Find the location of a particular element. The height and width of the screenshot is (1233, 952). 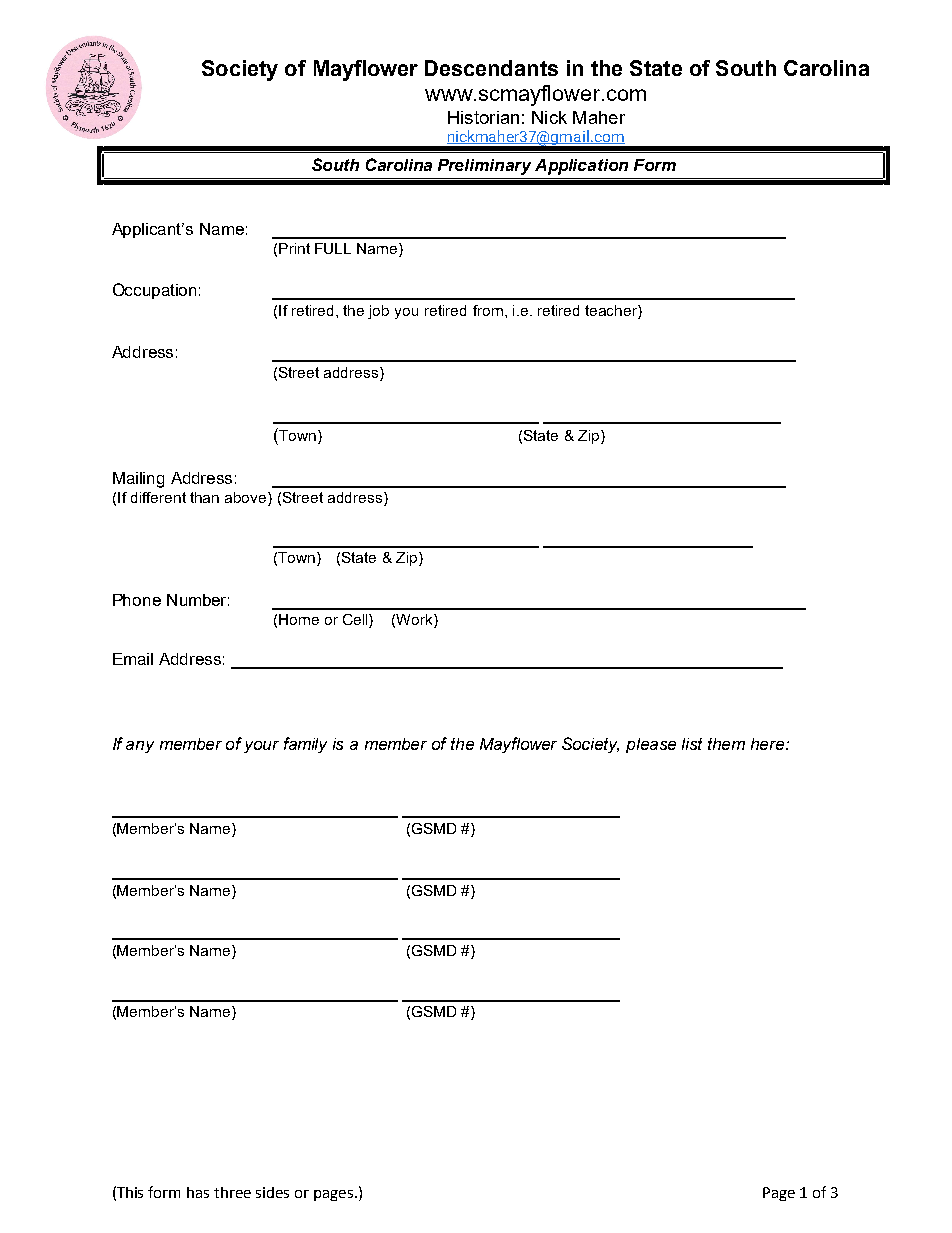

three is located at coordinates (232, 1192).
